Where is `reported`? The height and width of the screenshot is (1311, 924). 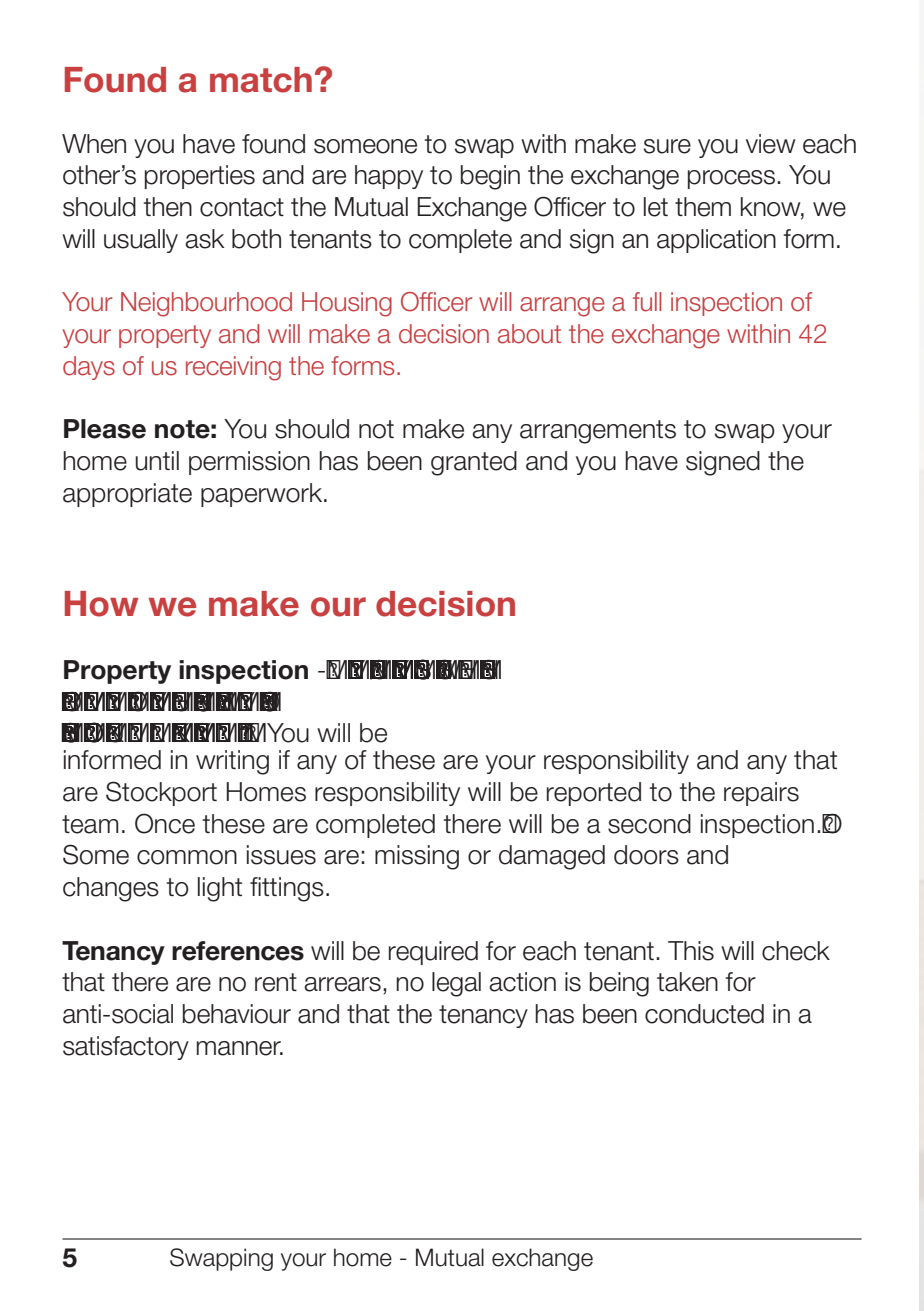
reported is located at coordinates (594, 794).
